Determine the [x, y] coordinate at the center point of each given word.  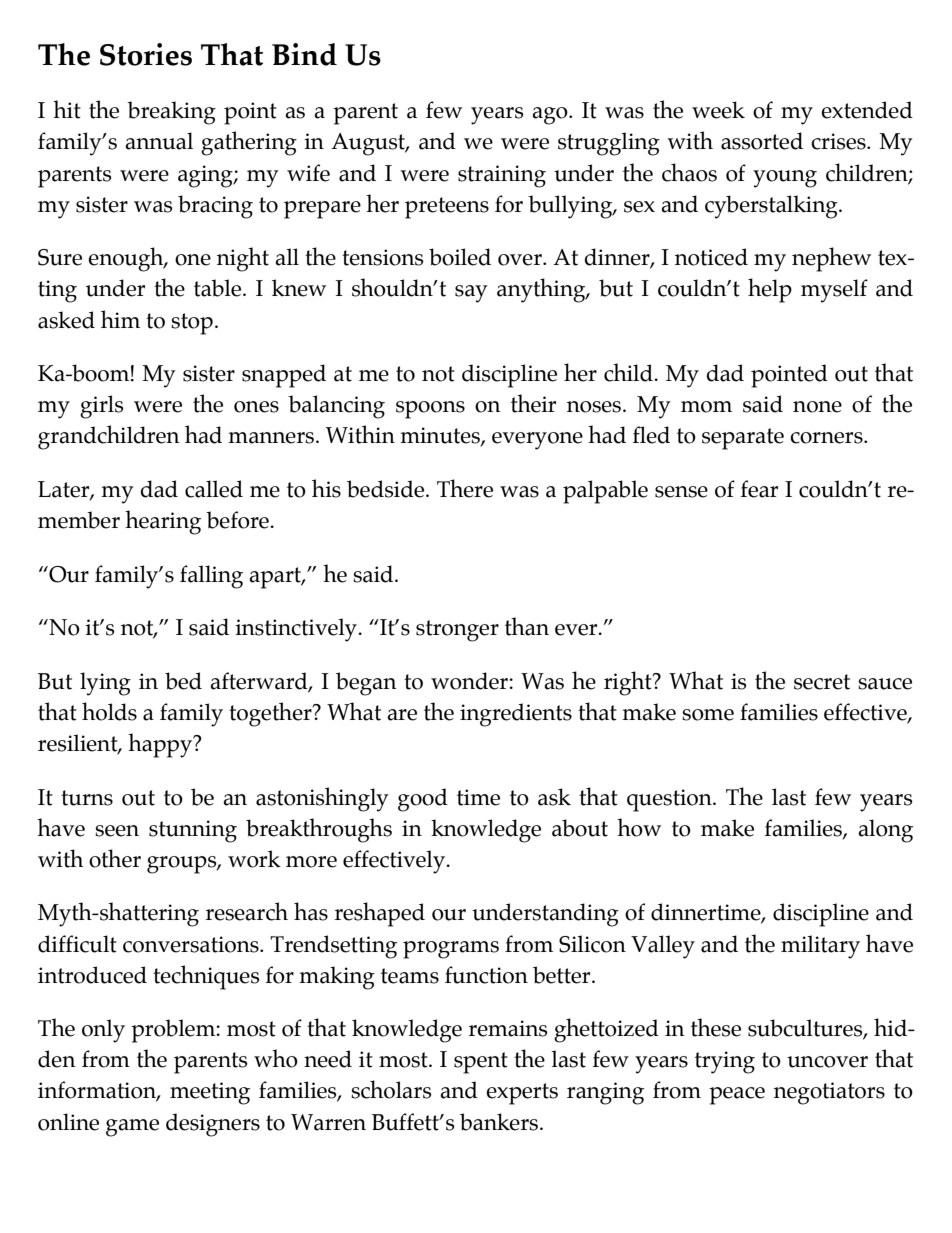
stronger [457, 631]
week [718, 110]
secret [822, 682]
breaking [171, 113]
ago [551, 116]
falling [211, 577]
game [132, 1128]
